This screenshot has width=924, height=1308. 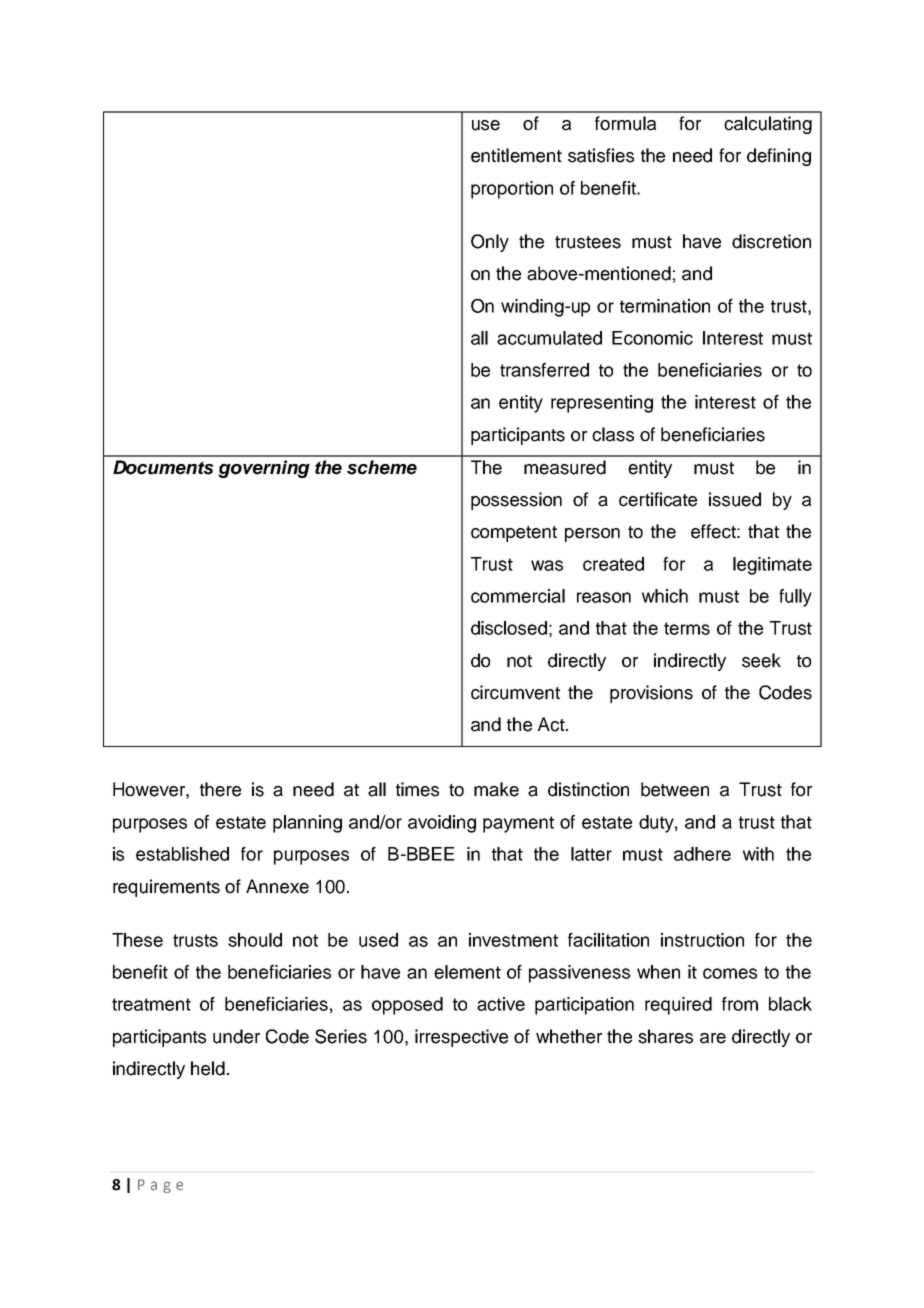 What do you see at coordinates (652, 338) in the screenshot?
I see `Economic` at bounding box center [652, 338].
